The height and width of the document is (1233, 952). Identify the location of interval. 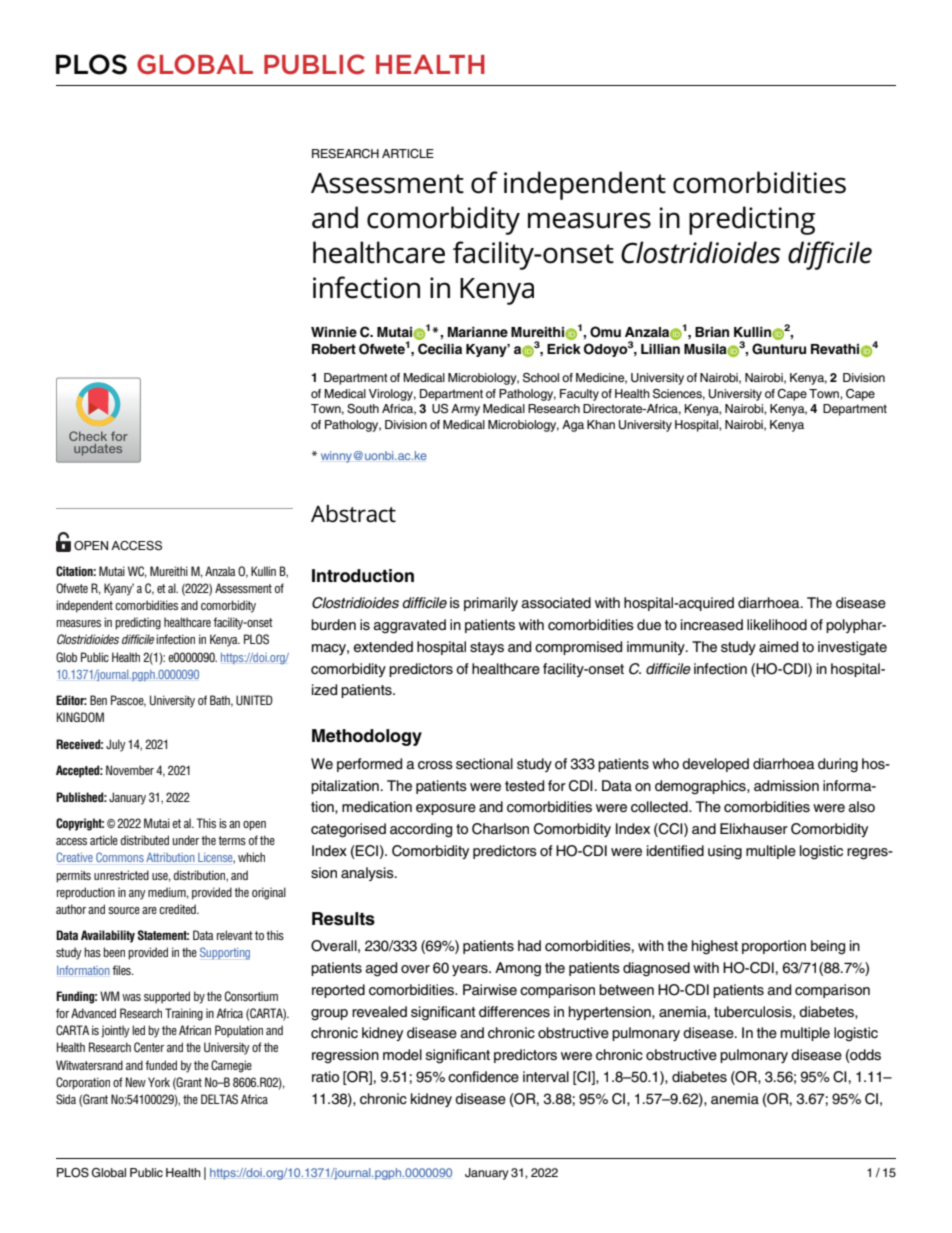
(546, 1077).
